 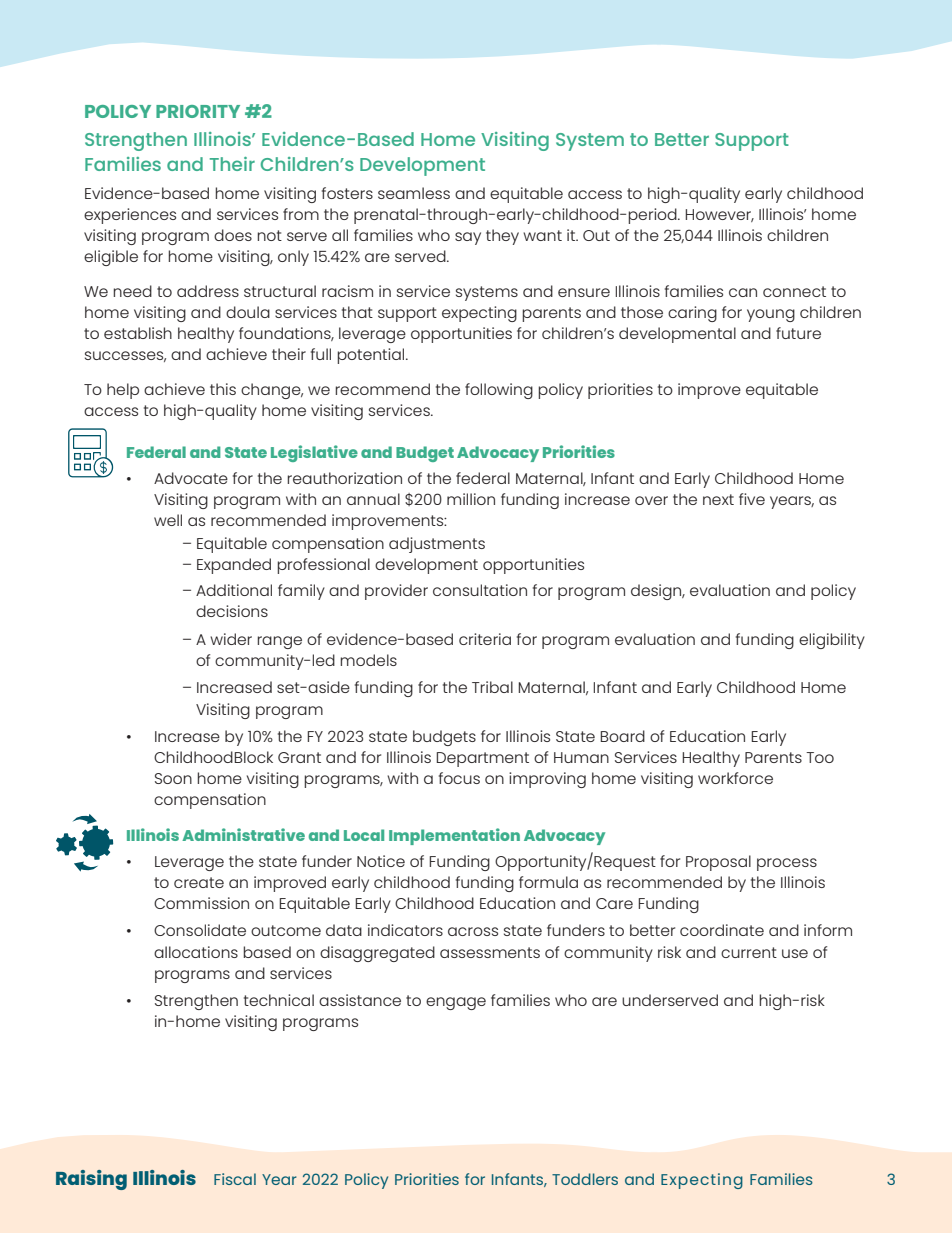 I want to click on five, so click(x=752, y=499).
